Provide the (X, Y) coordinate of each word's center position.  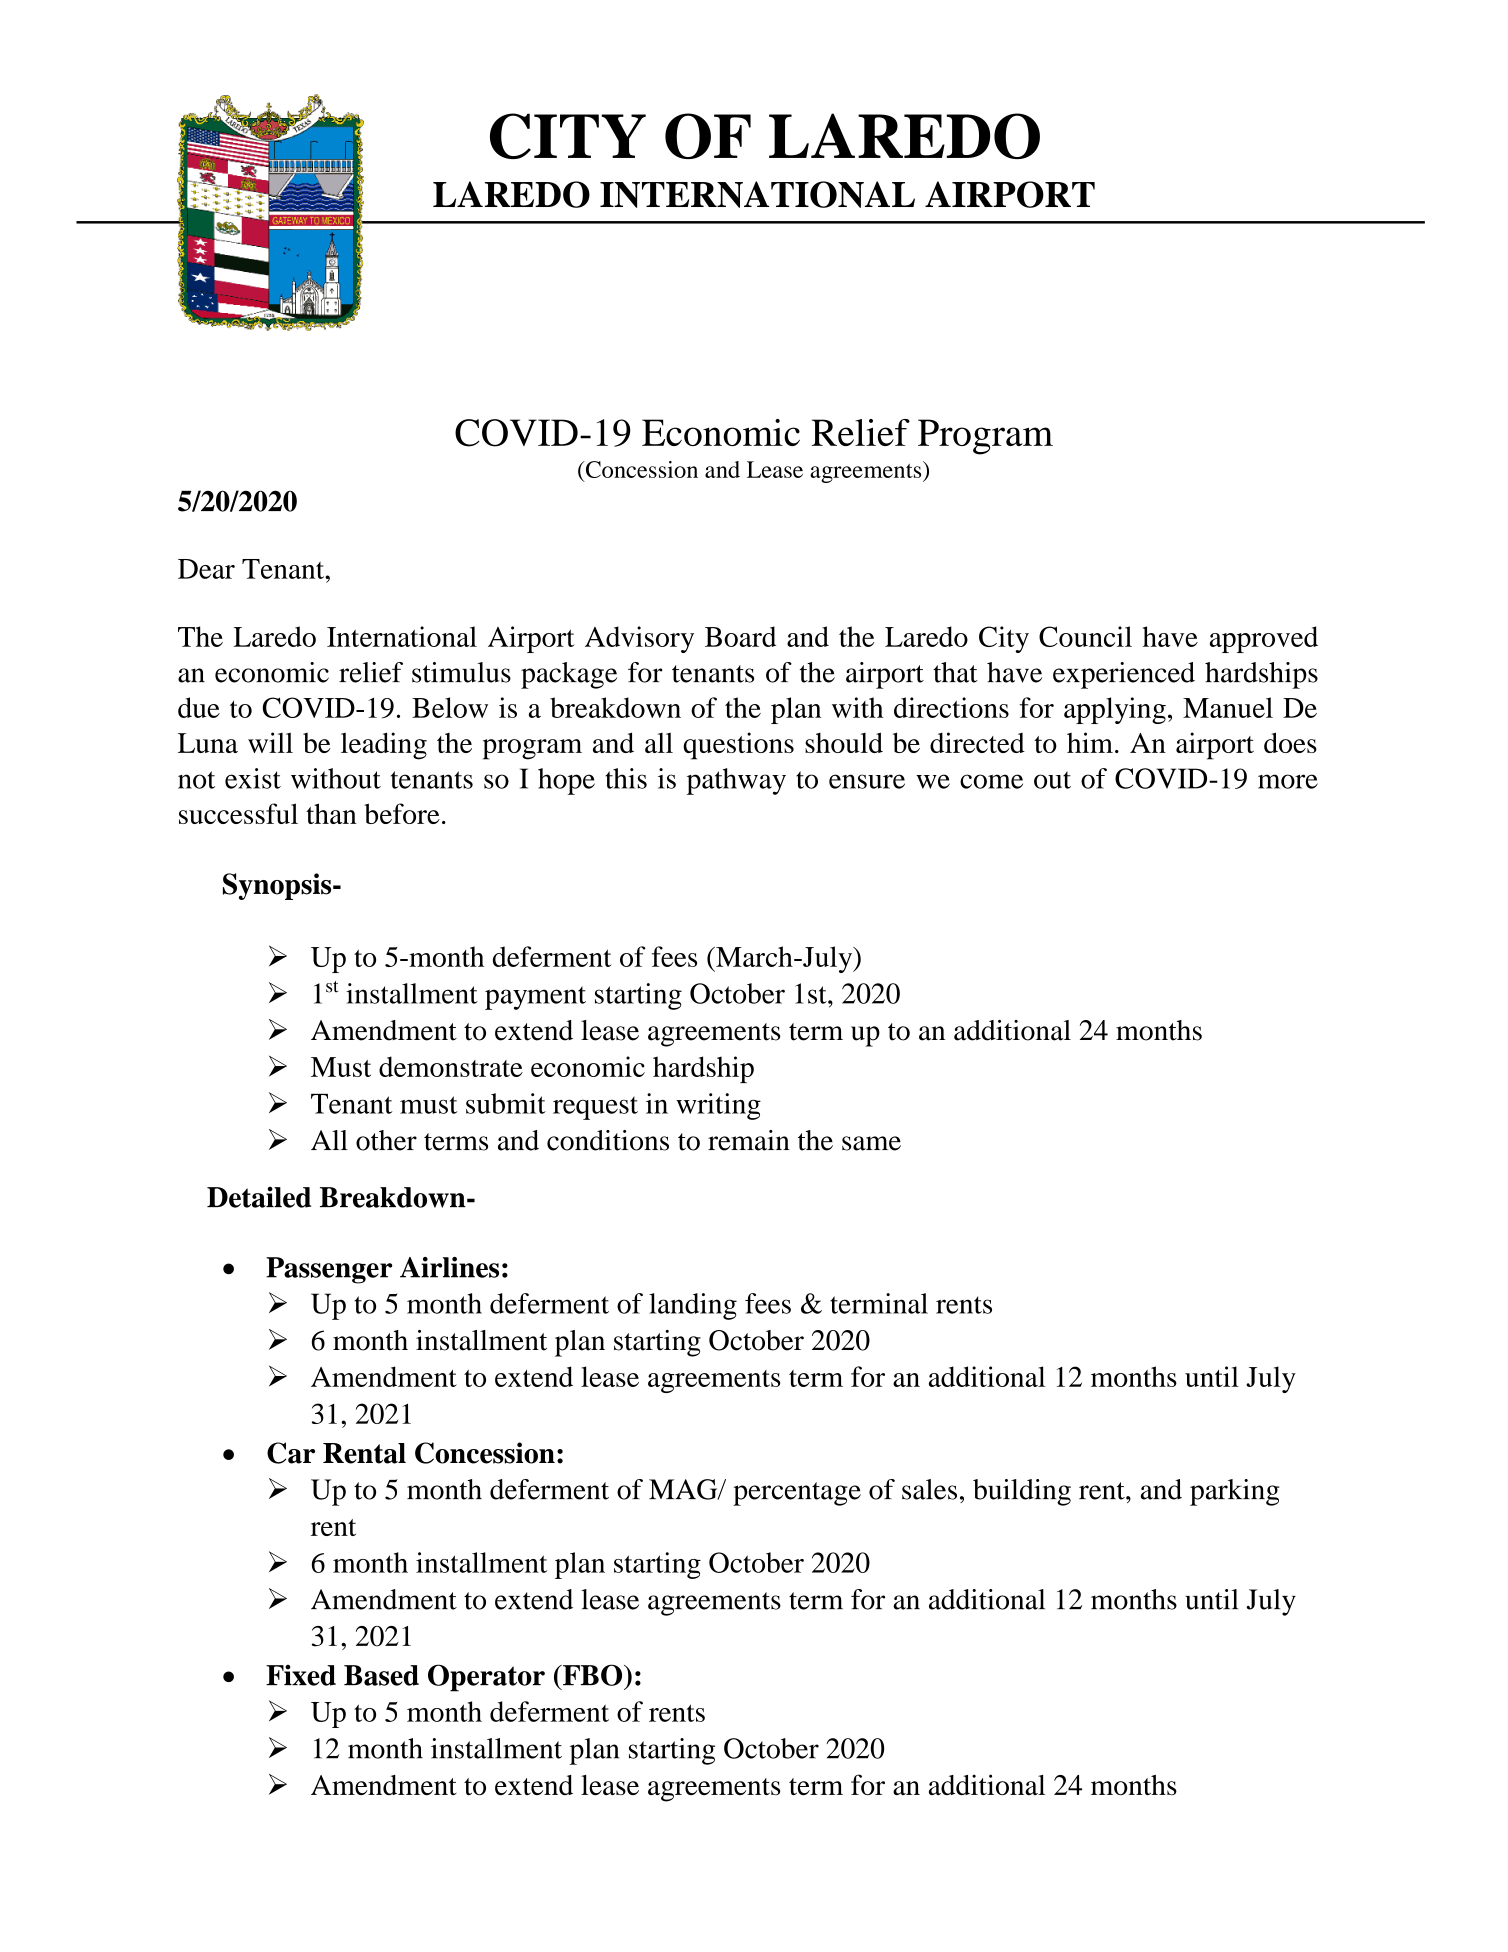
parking (1234, 1492)
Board (740, 636)
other (386, 1140)
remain (749, 1140)
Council (1085, 636)
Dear (206, 569)
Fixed (301, 1675)
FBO (593, 1675)
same (871, 1143)
